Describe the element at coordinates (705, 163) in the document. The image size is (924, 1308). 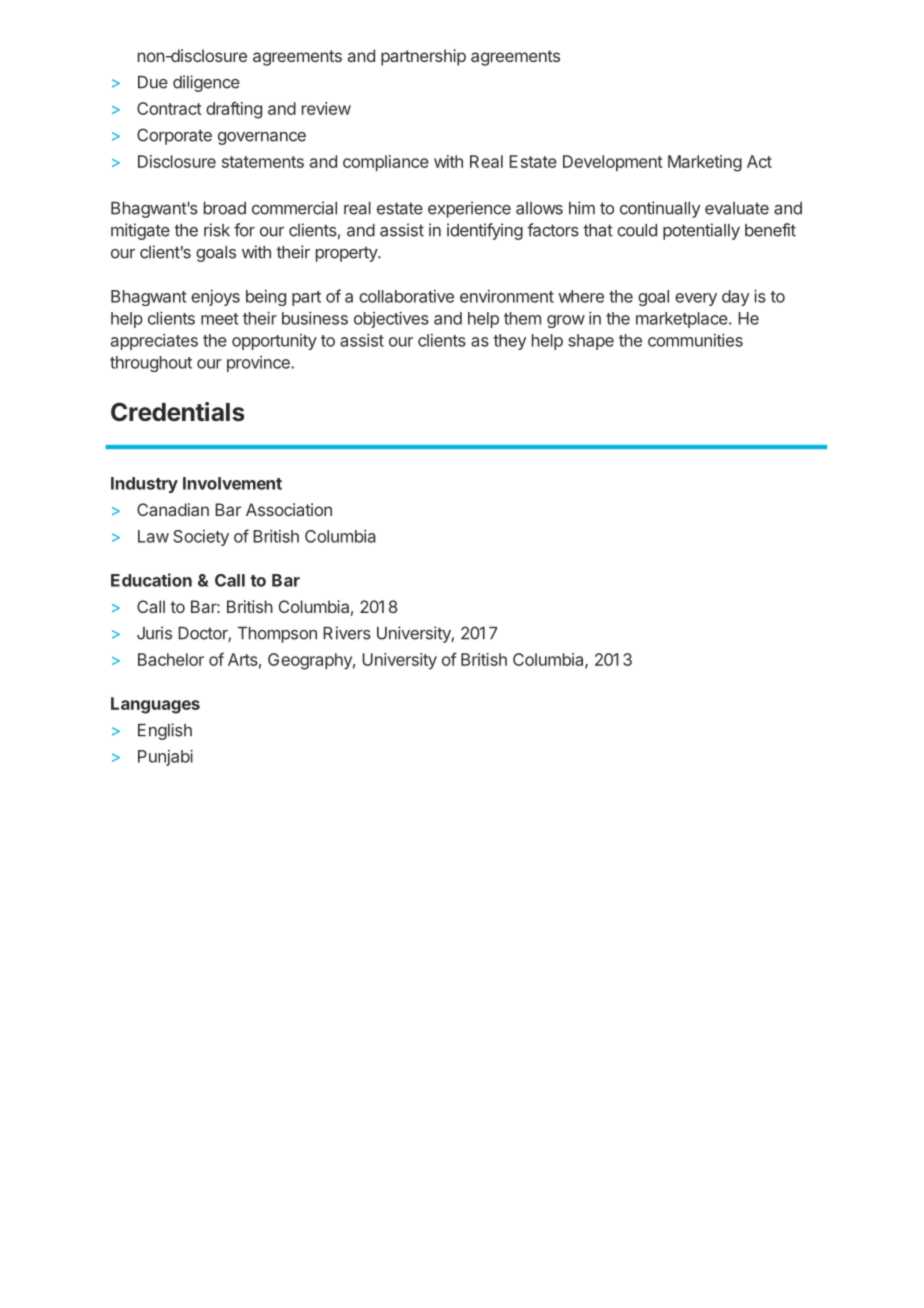
I see `Marketing` at that location.
